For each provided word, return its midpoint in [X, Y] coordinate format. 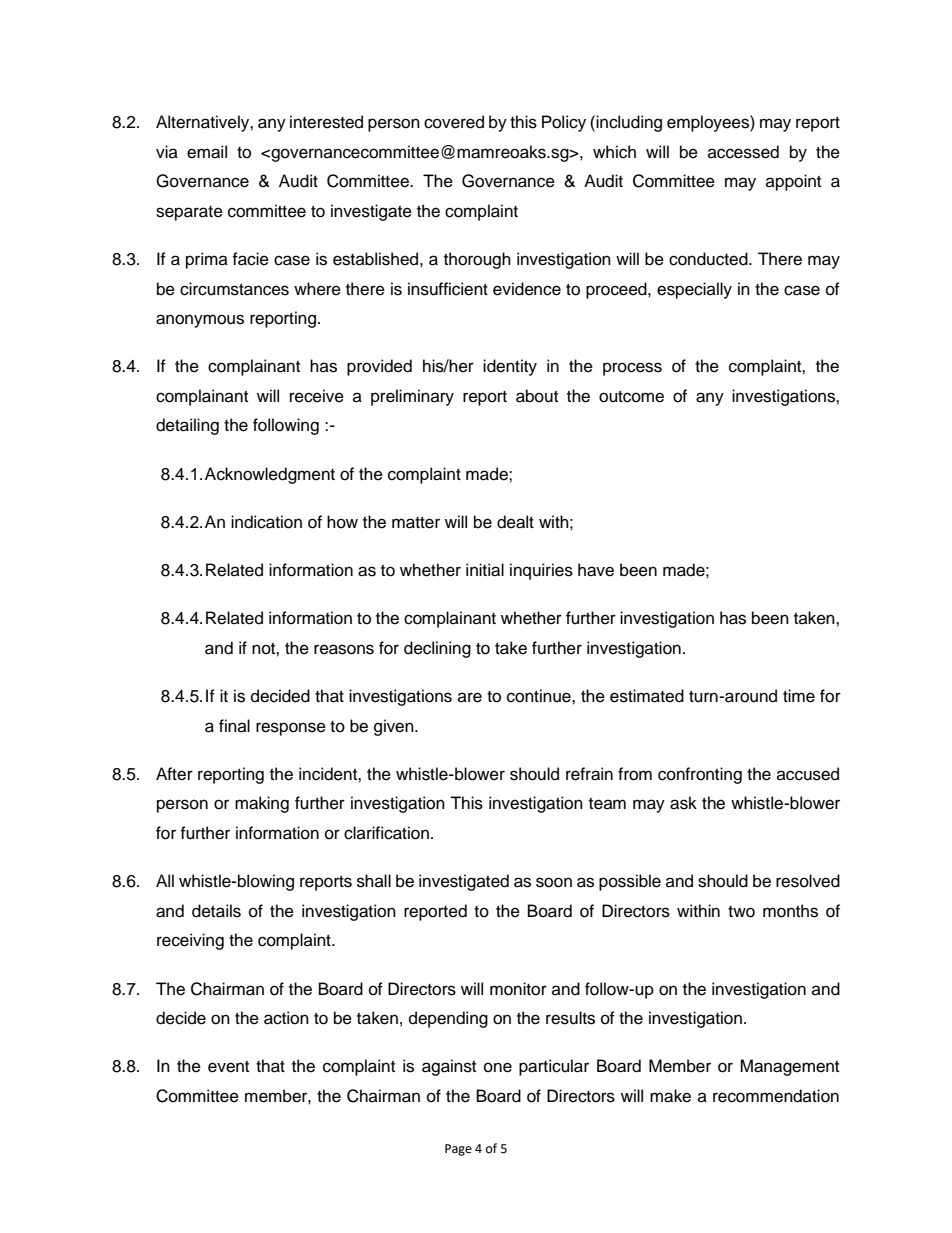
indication [266, 522]
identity [510, 367]
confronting [700, 775]
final [234, 725]
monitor [518, 989]
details [216, 911]
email [207, 152]
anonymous [200, 321]
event [228, 1067]
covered [454, 122]
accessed [743, 152]
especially [694, 290]
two [741, 912]
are [470, 697]
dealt [515, 522]
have [596, 570]
